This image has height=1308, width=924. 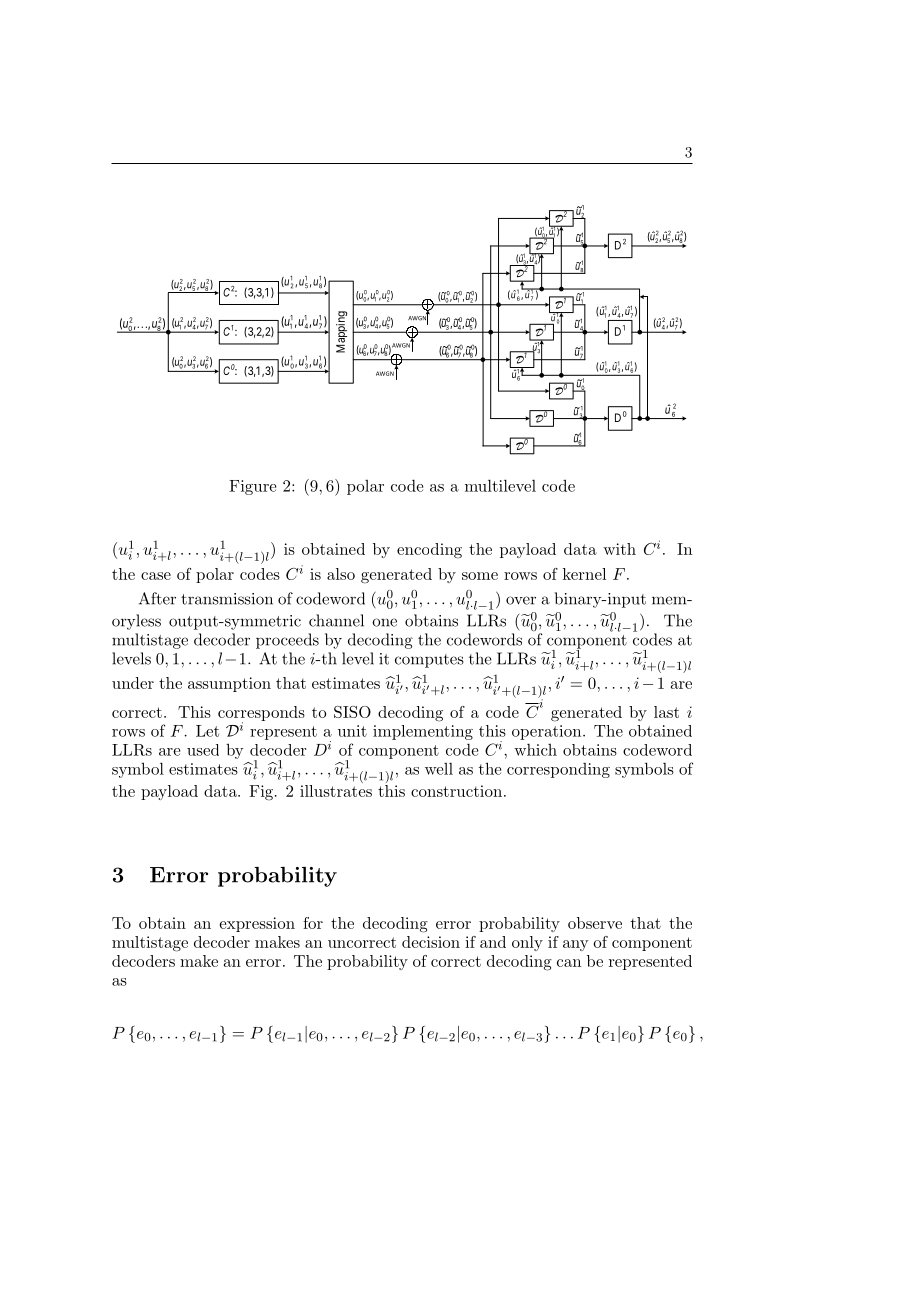 I want to click on encoding, so click(x=429, y=551).
